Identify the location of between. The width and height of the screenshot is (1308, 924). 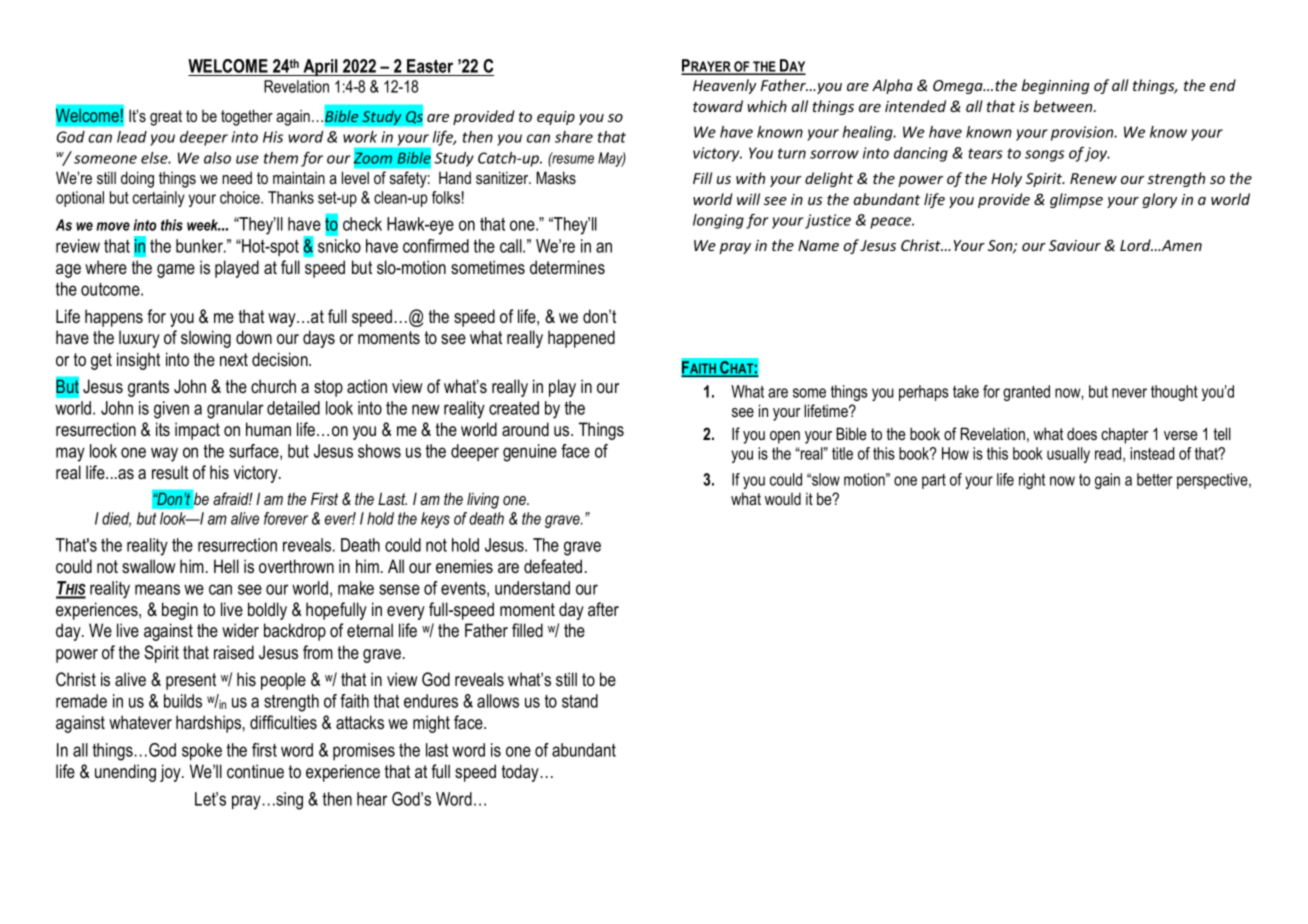
(1064, 106).
